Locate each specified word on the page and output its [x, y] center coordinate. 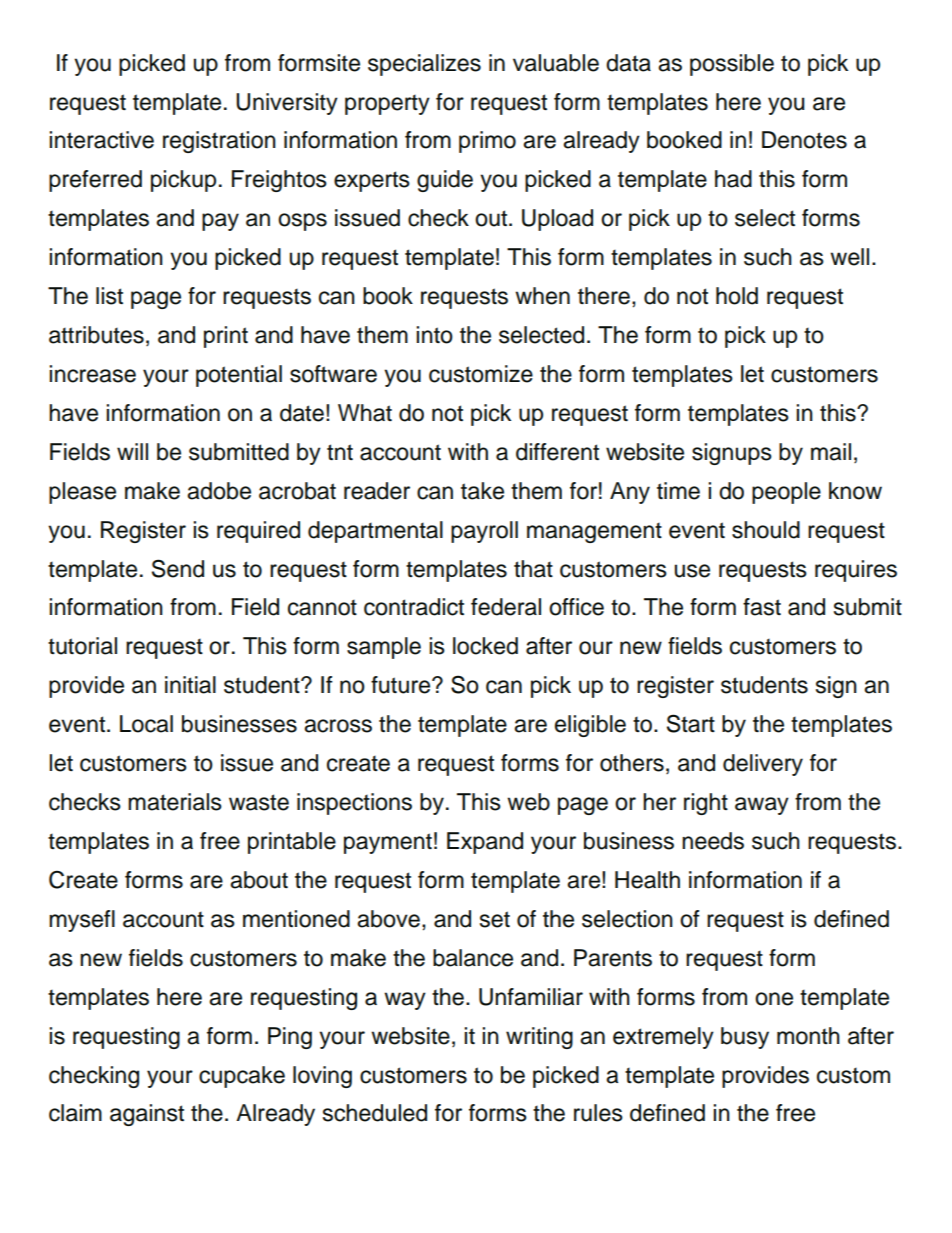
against [147, 1115]
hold [737, 296]
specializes [424, 65]
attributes [96, 335]
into [434, 335]
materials [175, 802]
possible [732, 65]
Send [178, 568]
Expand [485, 843]
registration [219, 142]
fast [762, 607]
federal [506, 607]
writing [539, 1038]
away [762, 806]
